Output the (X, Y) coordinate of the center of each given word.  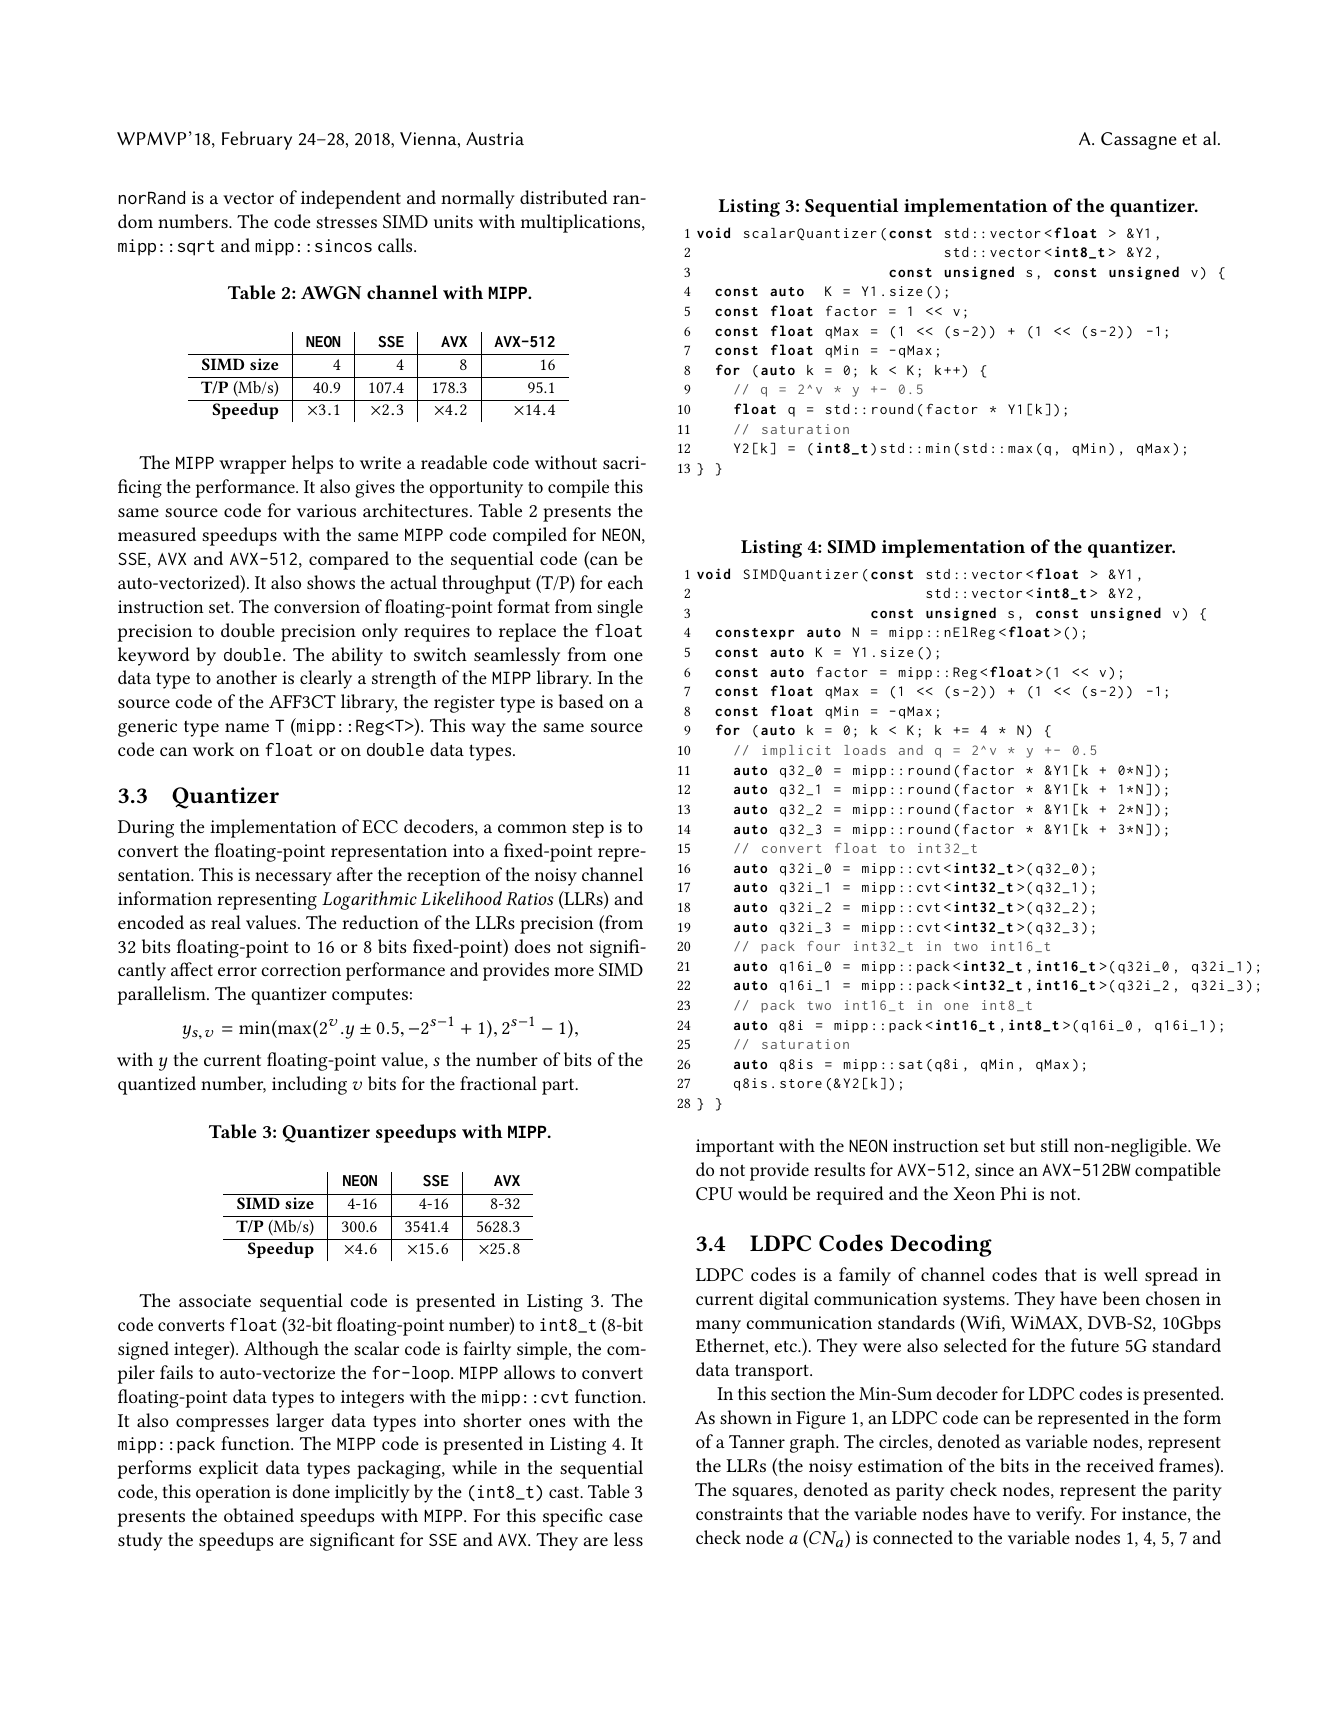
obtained (259, 1515)
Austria (495, 138)
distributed (563, 197)
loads (865, 750)
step (588, 830)
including (309, 1085)
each (625, 582)
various (326, 510)
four (823, 946)
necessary (293, 879)
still (1055, 1145)
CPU (714, 1193)
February (257, 140)
